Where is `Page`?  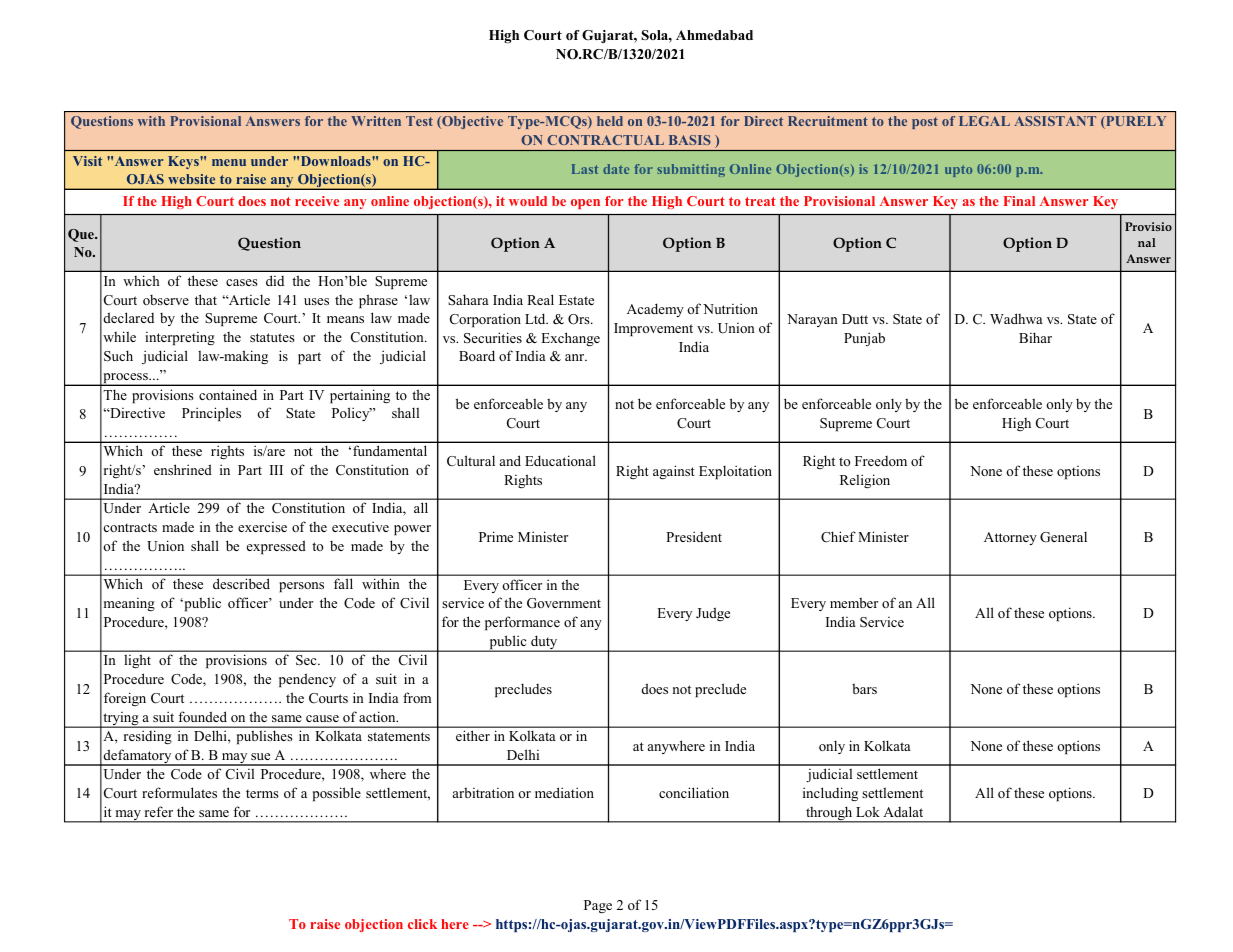 Page is located at coordinates (598, 906).
